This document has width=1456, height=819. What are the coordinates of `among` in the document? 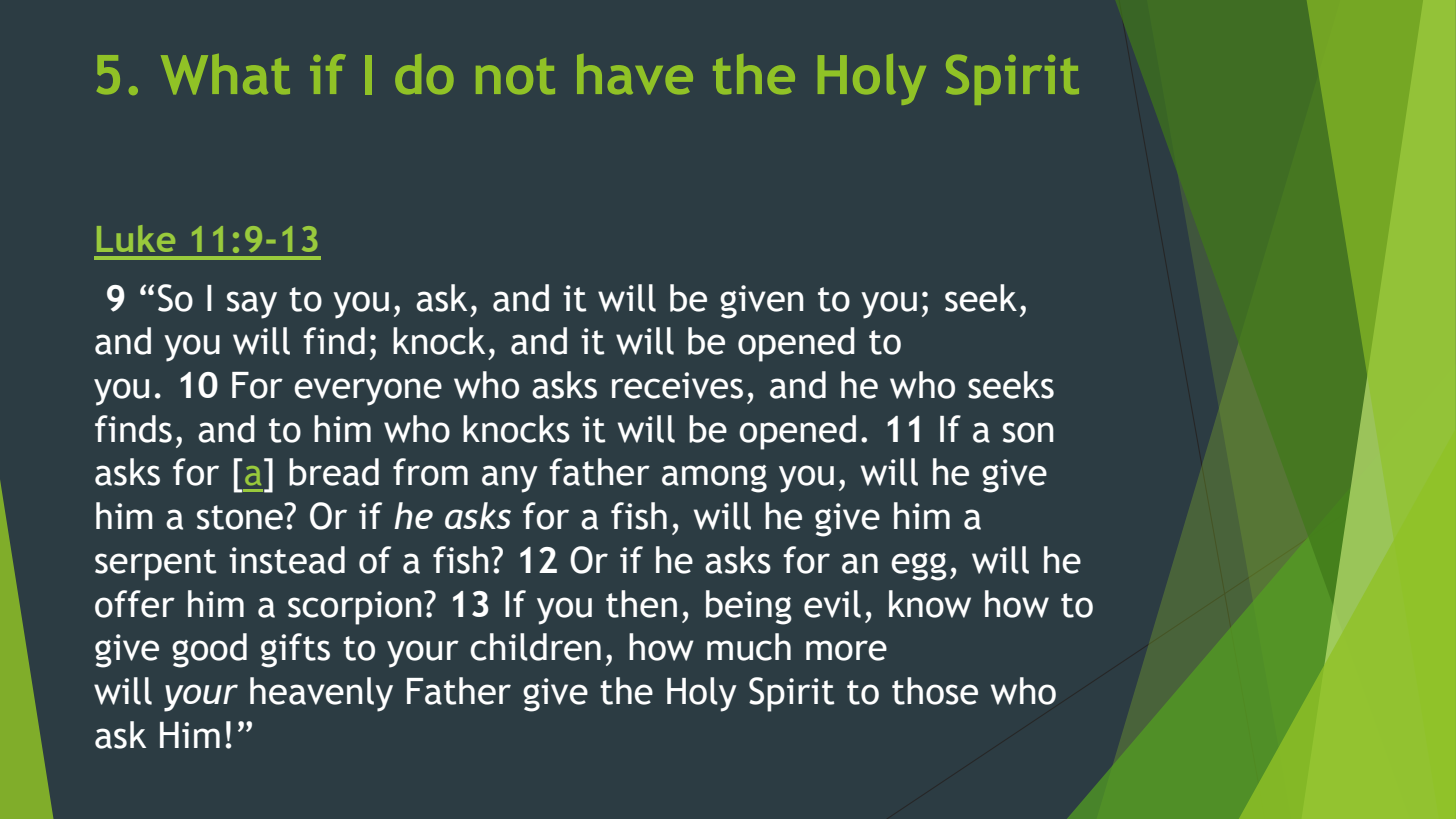 It's located at (714, 479).
